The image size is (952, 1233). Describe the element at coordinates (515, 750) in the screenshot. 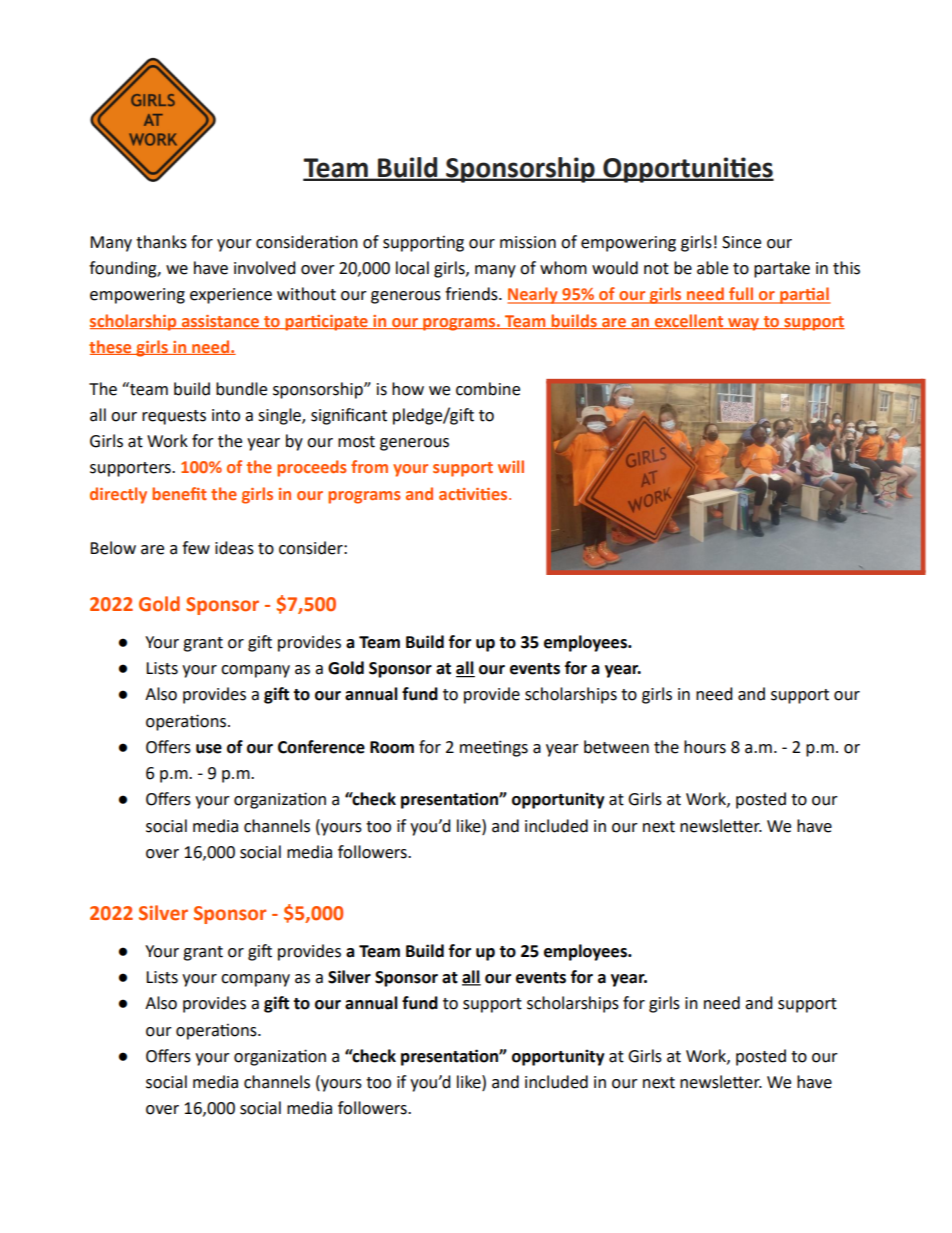

I see `ngs` at that location.
